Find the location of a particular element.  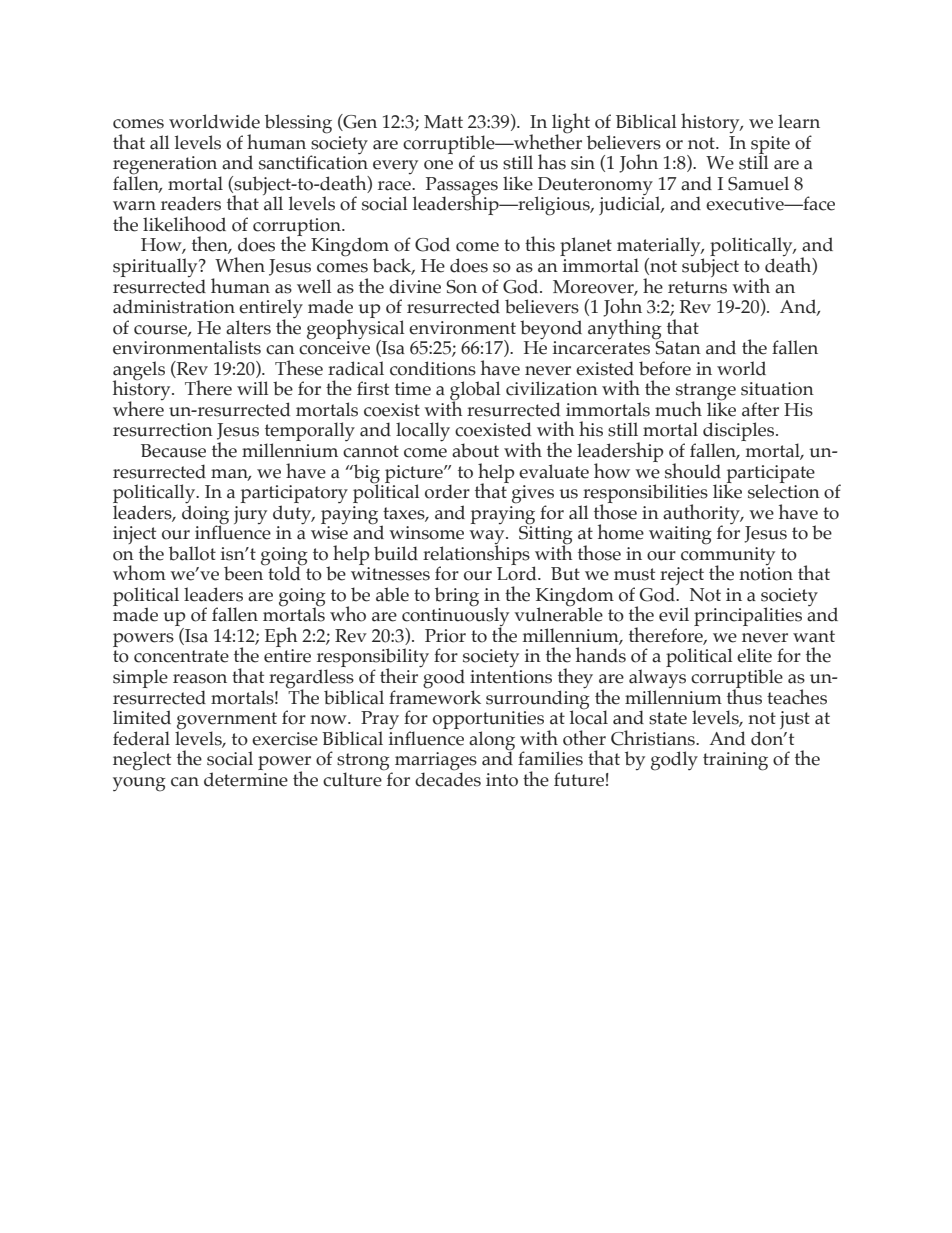

regeneration is located at coordinates (165, 166).
